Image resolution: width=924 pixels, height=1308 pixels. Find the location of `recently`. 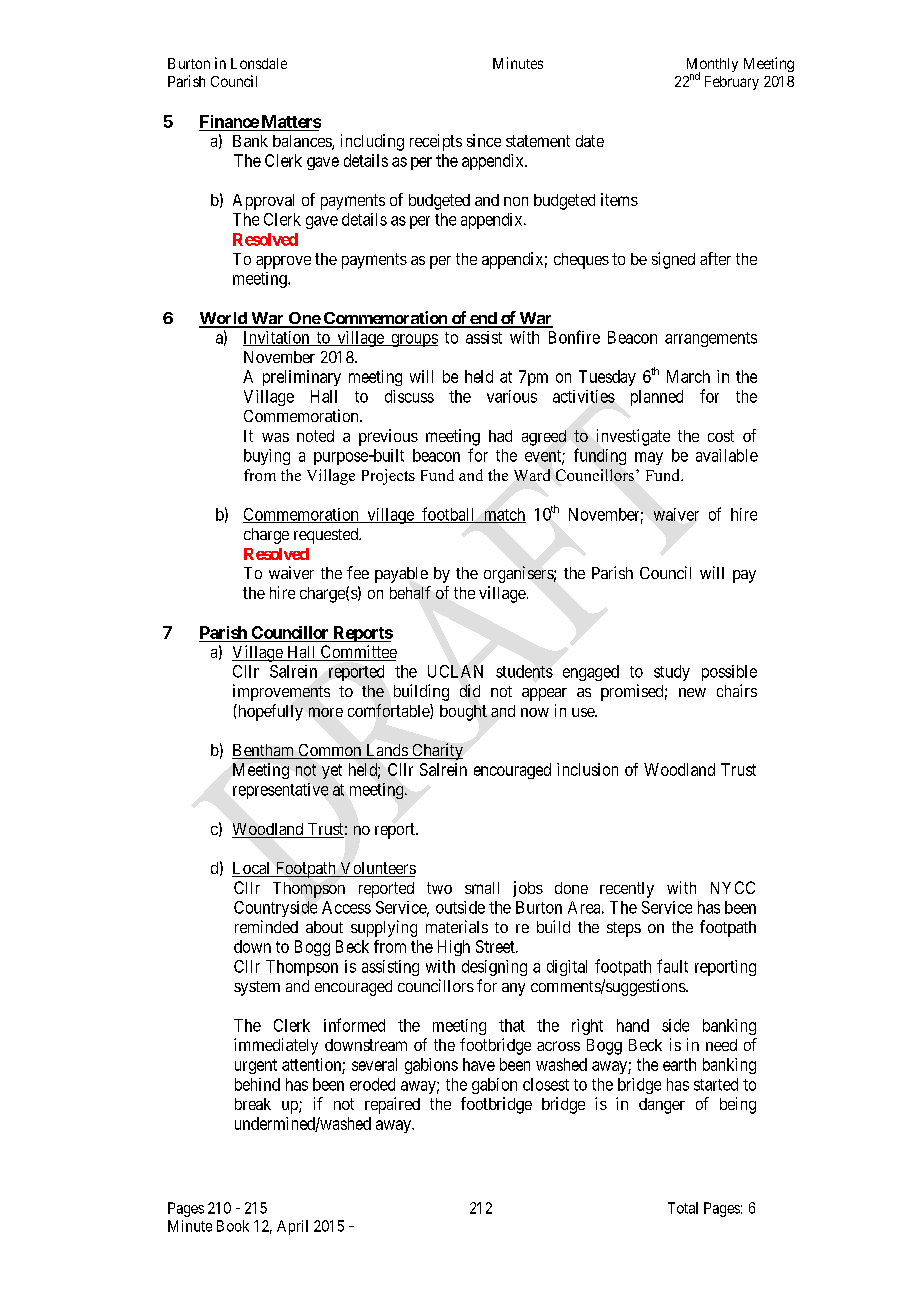

recently is located at coordinates (627, 890).
